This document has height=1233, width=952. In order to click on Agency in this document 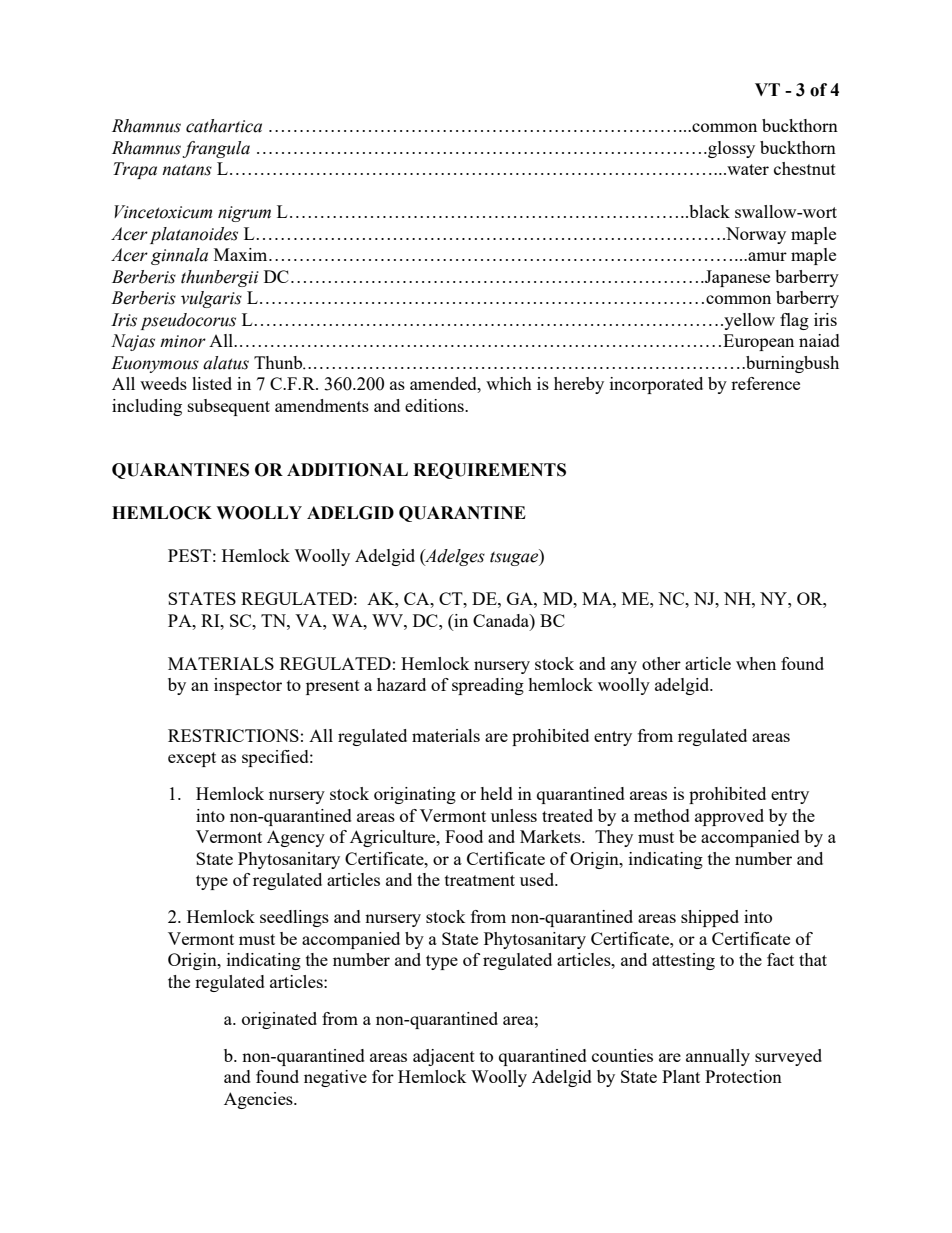, I will do `click(296, 838)`.
